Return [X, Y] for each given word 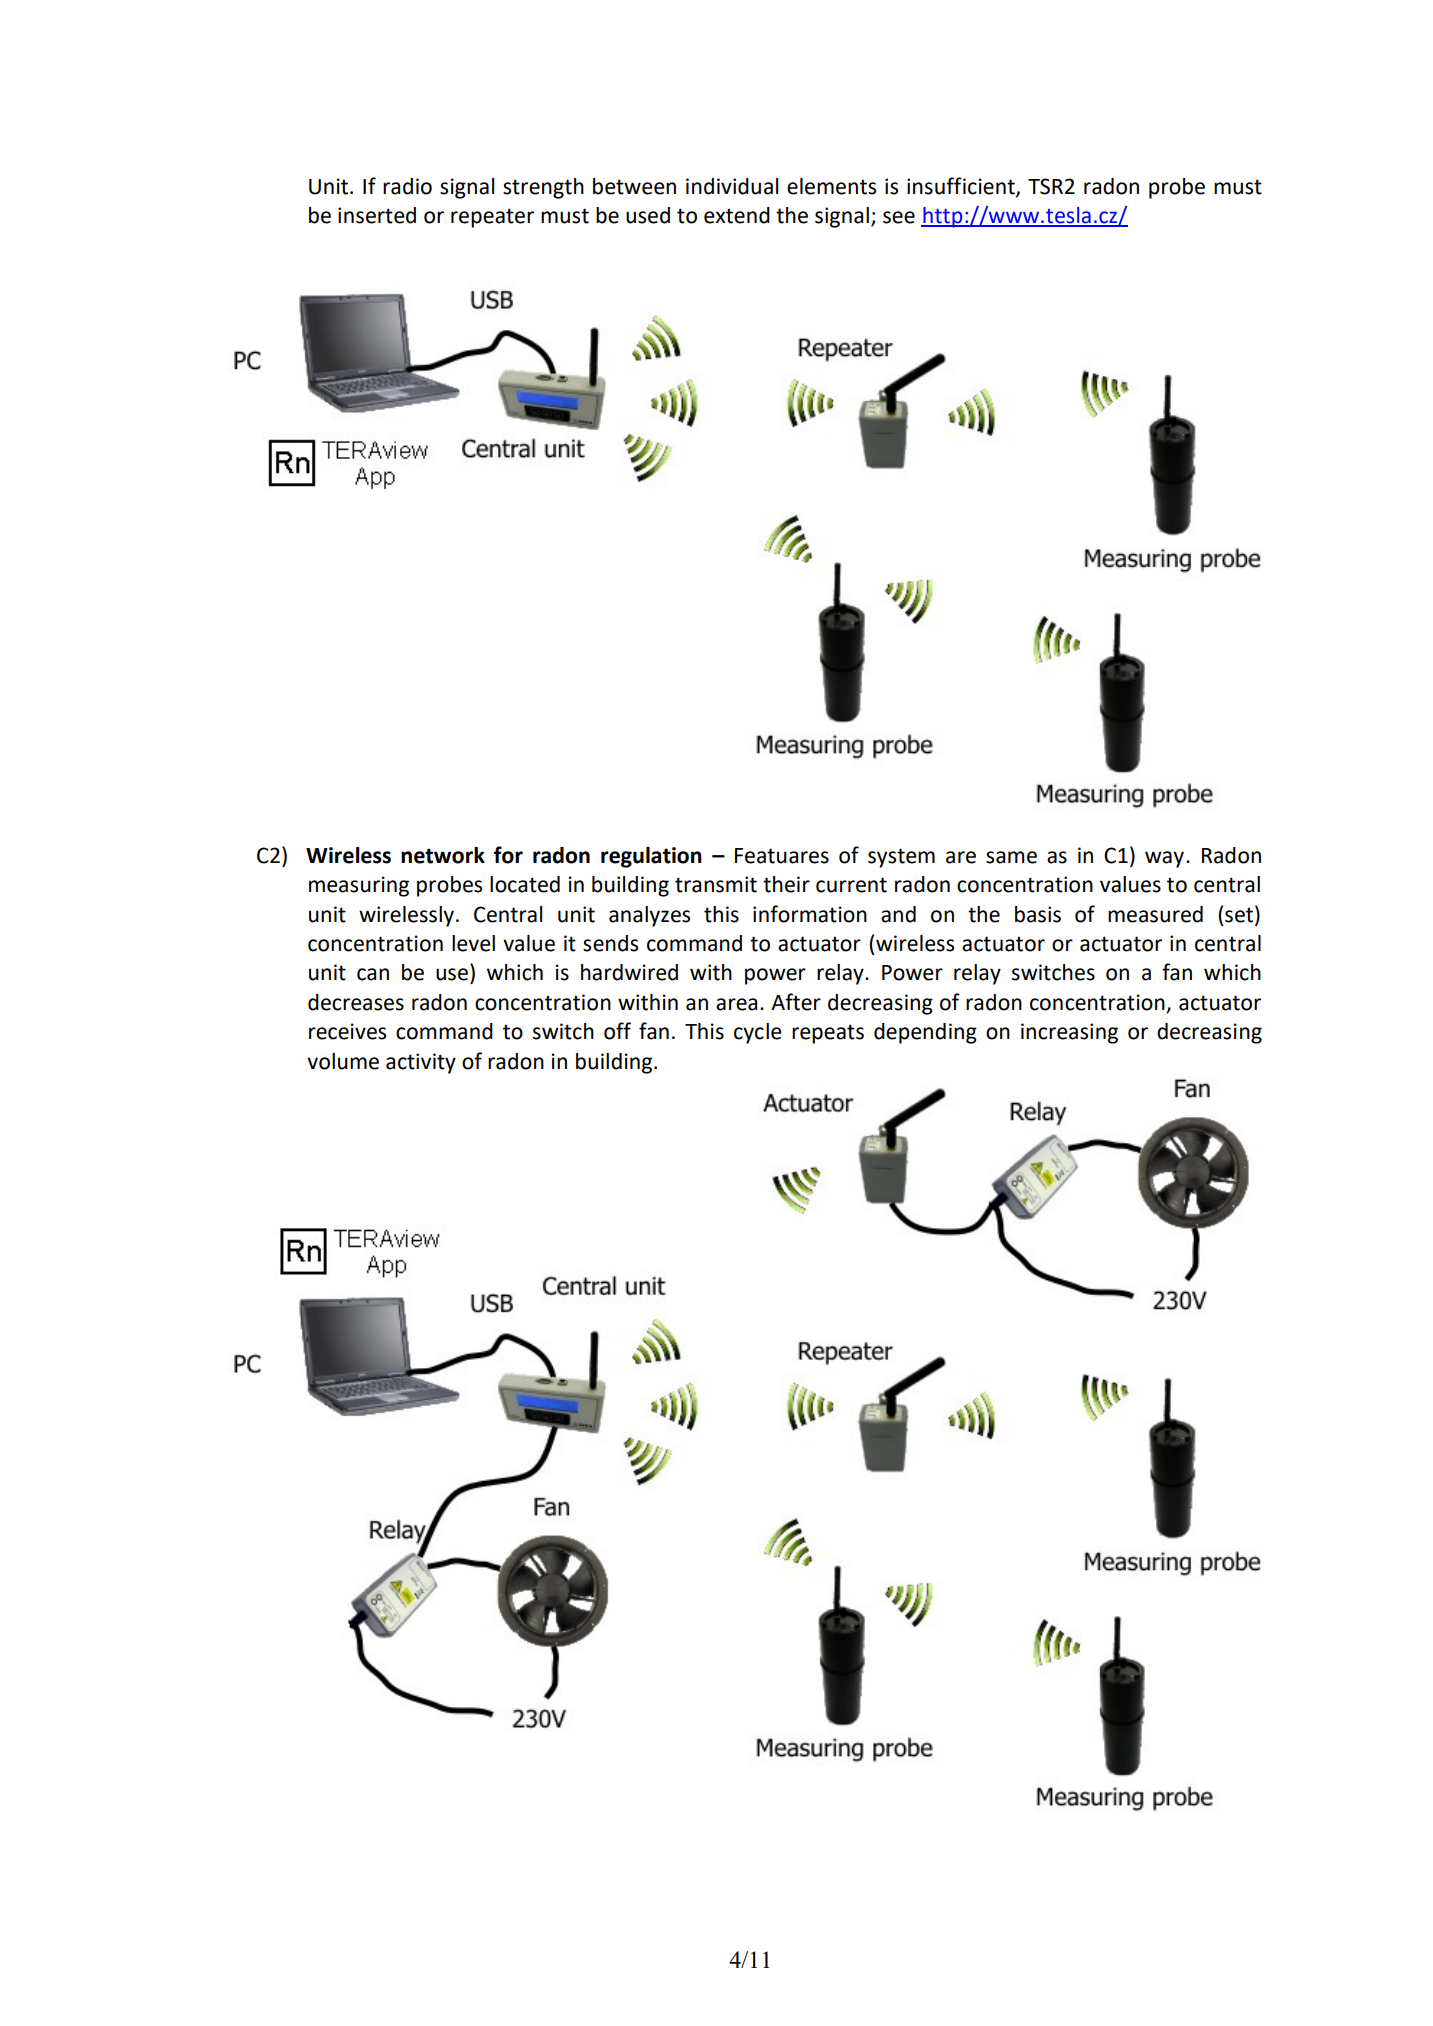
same [1011, 857]
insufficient [962, 186]
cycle [758, 1033]
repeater [492, 218]
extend [737, 215]
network [443, 855]
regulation [651, 857]
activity [421, 1063]
